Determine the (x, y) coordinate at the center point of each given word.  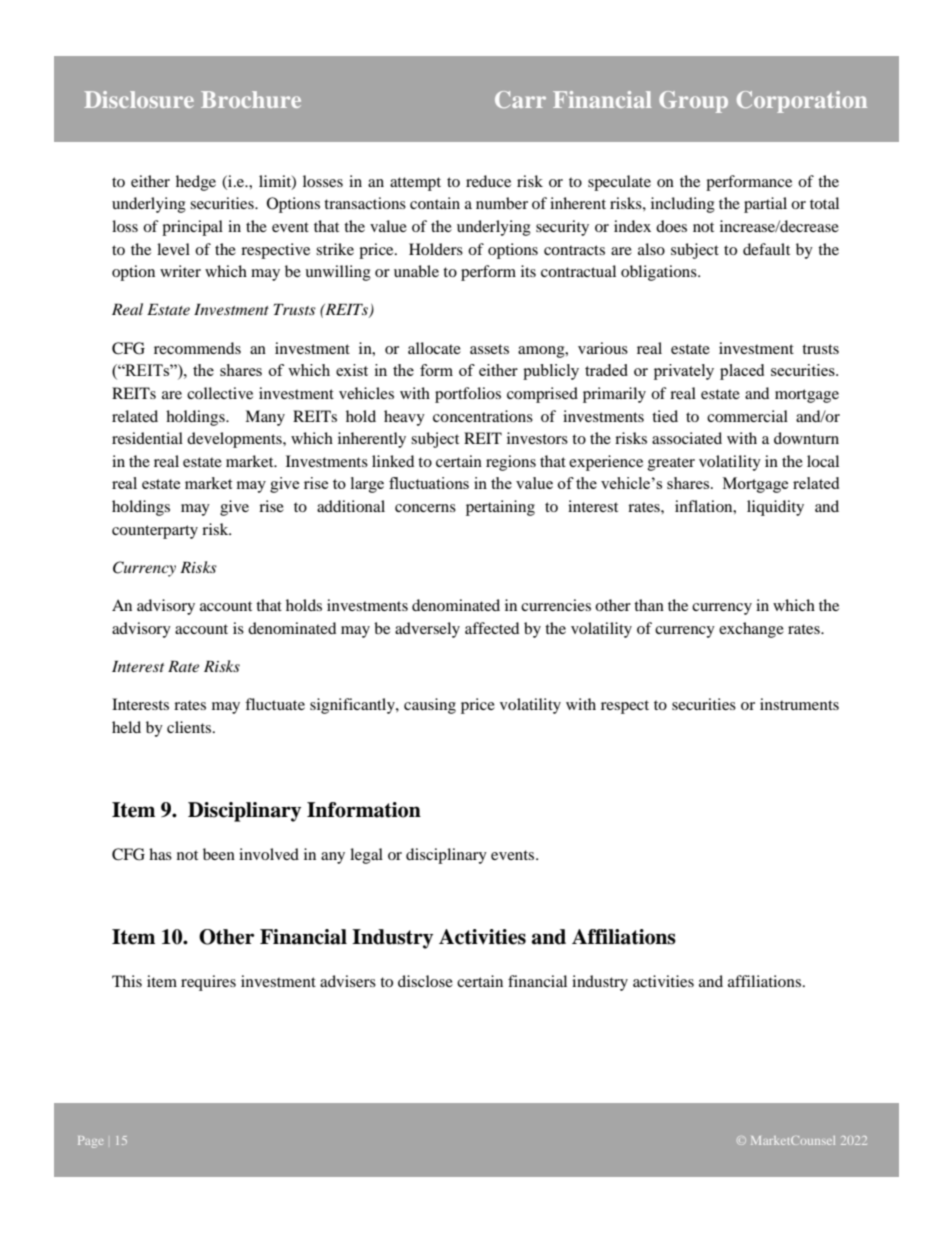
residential (147, 438)
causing (430, 706)
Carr (520, 99)
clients (190, 727)
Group (693, 102)
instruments (799, 704)
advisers (348, 981)
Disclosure (139, 99)
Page (90, 1142)
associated (687, 438)
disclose (425, 981)
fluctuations (429, 483)
